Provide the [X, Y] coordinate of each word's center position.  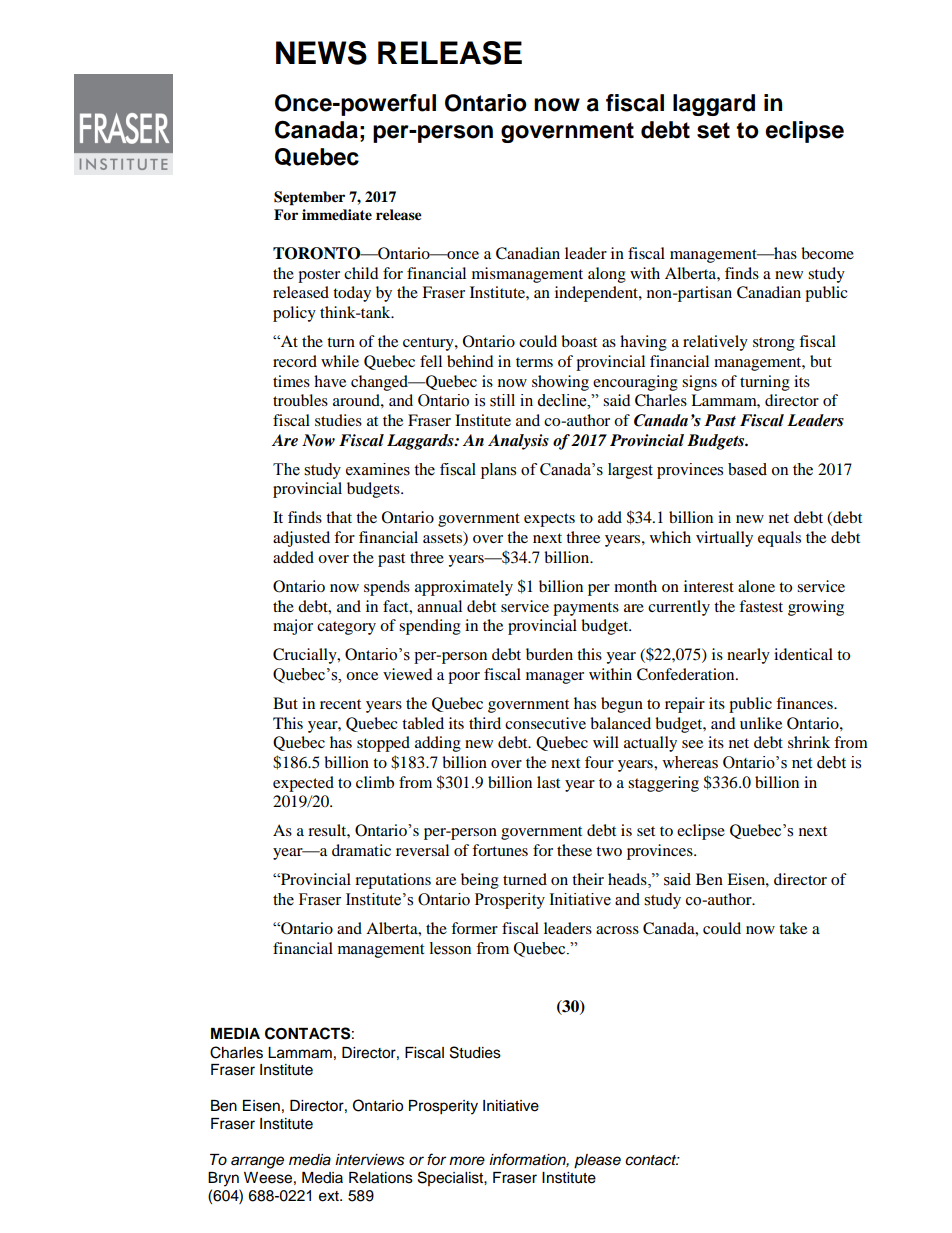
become [827, 253]
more [467, 1160]
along [607, 275]
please [597, 1161]
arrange [257, 1162]
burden [549, 654]
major [293, 627]
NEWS [321, 53]
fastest [761, 606]
